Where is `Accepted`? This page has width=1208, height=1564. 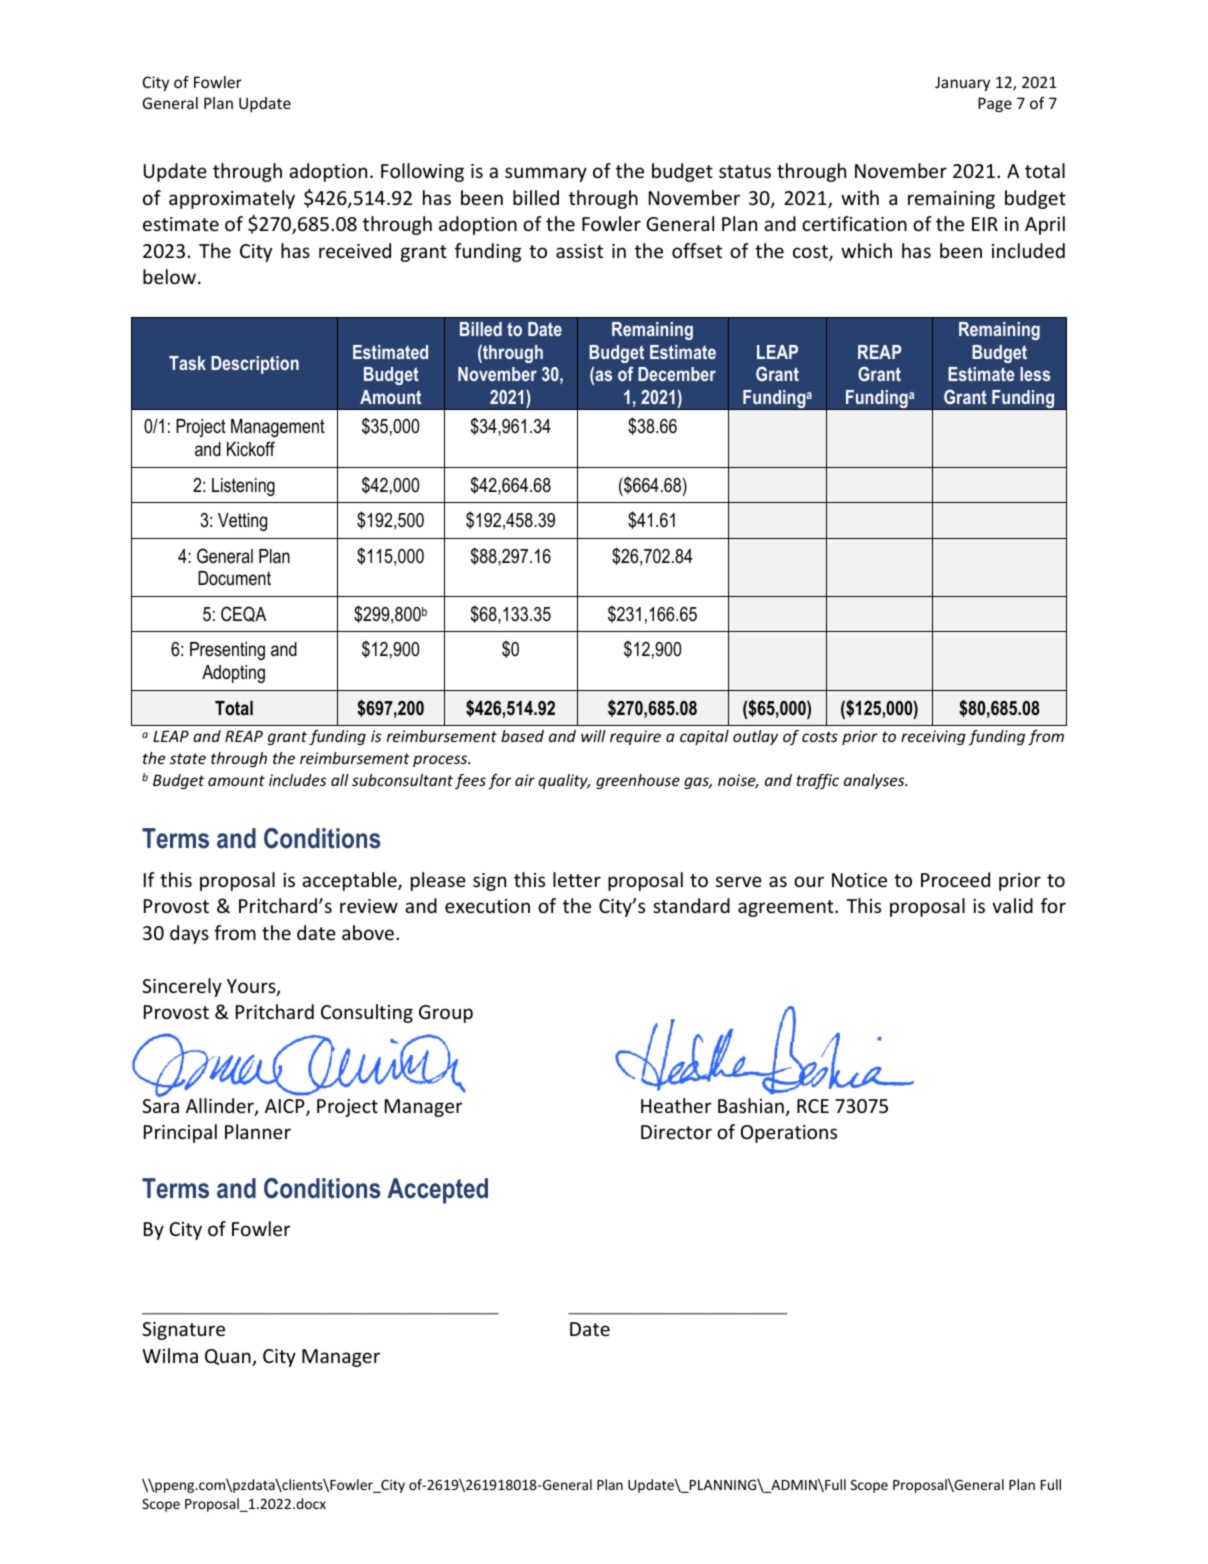 Accepted is located at coordinates (437, 1191).
